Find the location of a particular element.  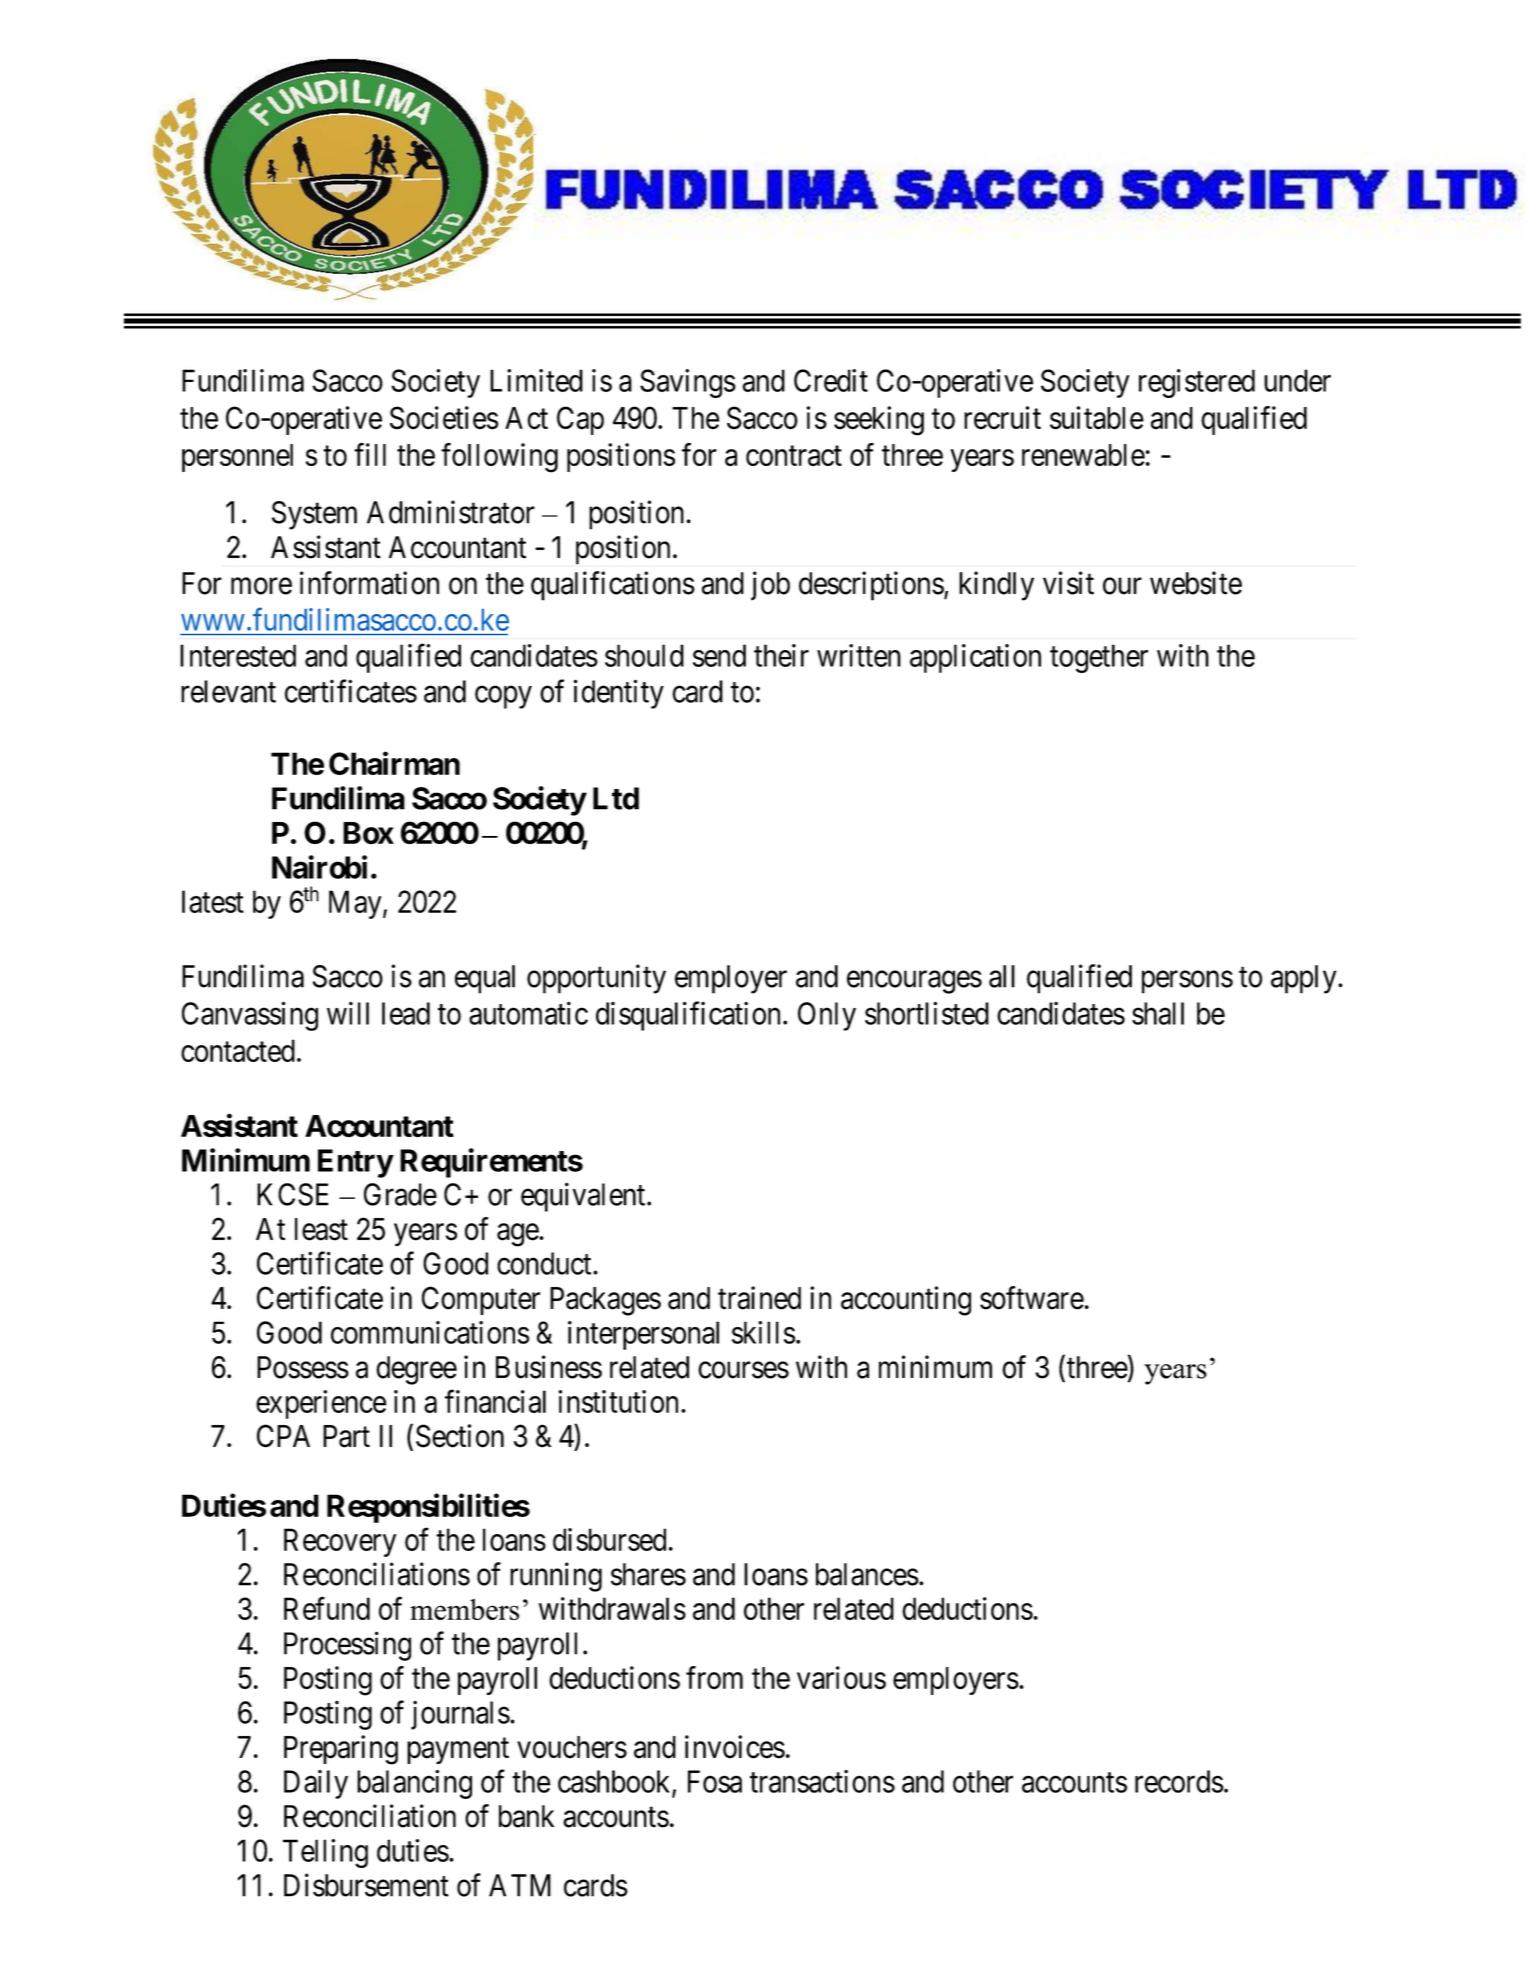

contract is located at coordinates (794, 456).
